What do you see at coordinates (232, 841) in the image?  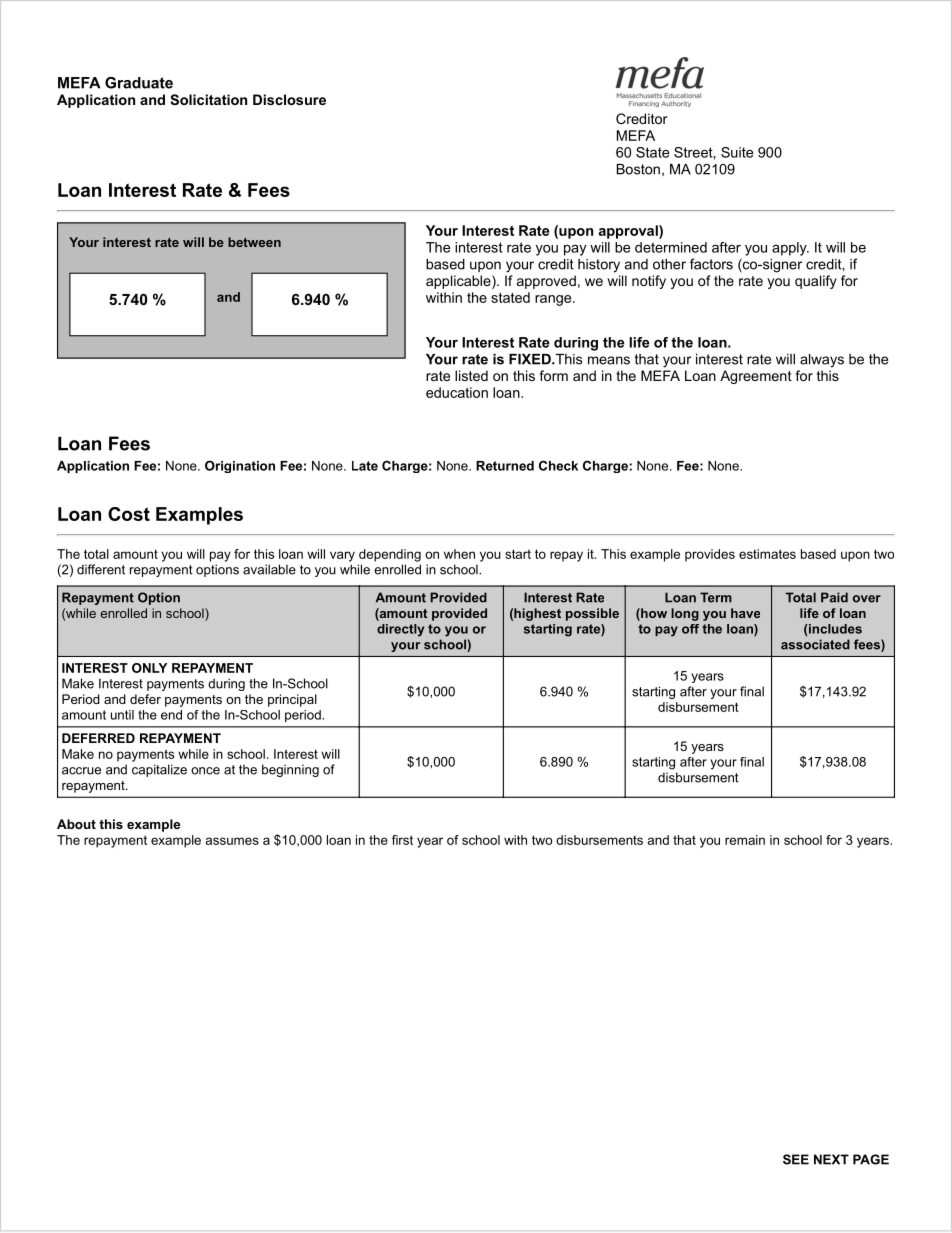 I see `assumes` at bounding box center [232, 841].
